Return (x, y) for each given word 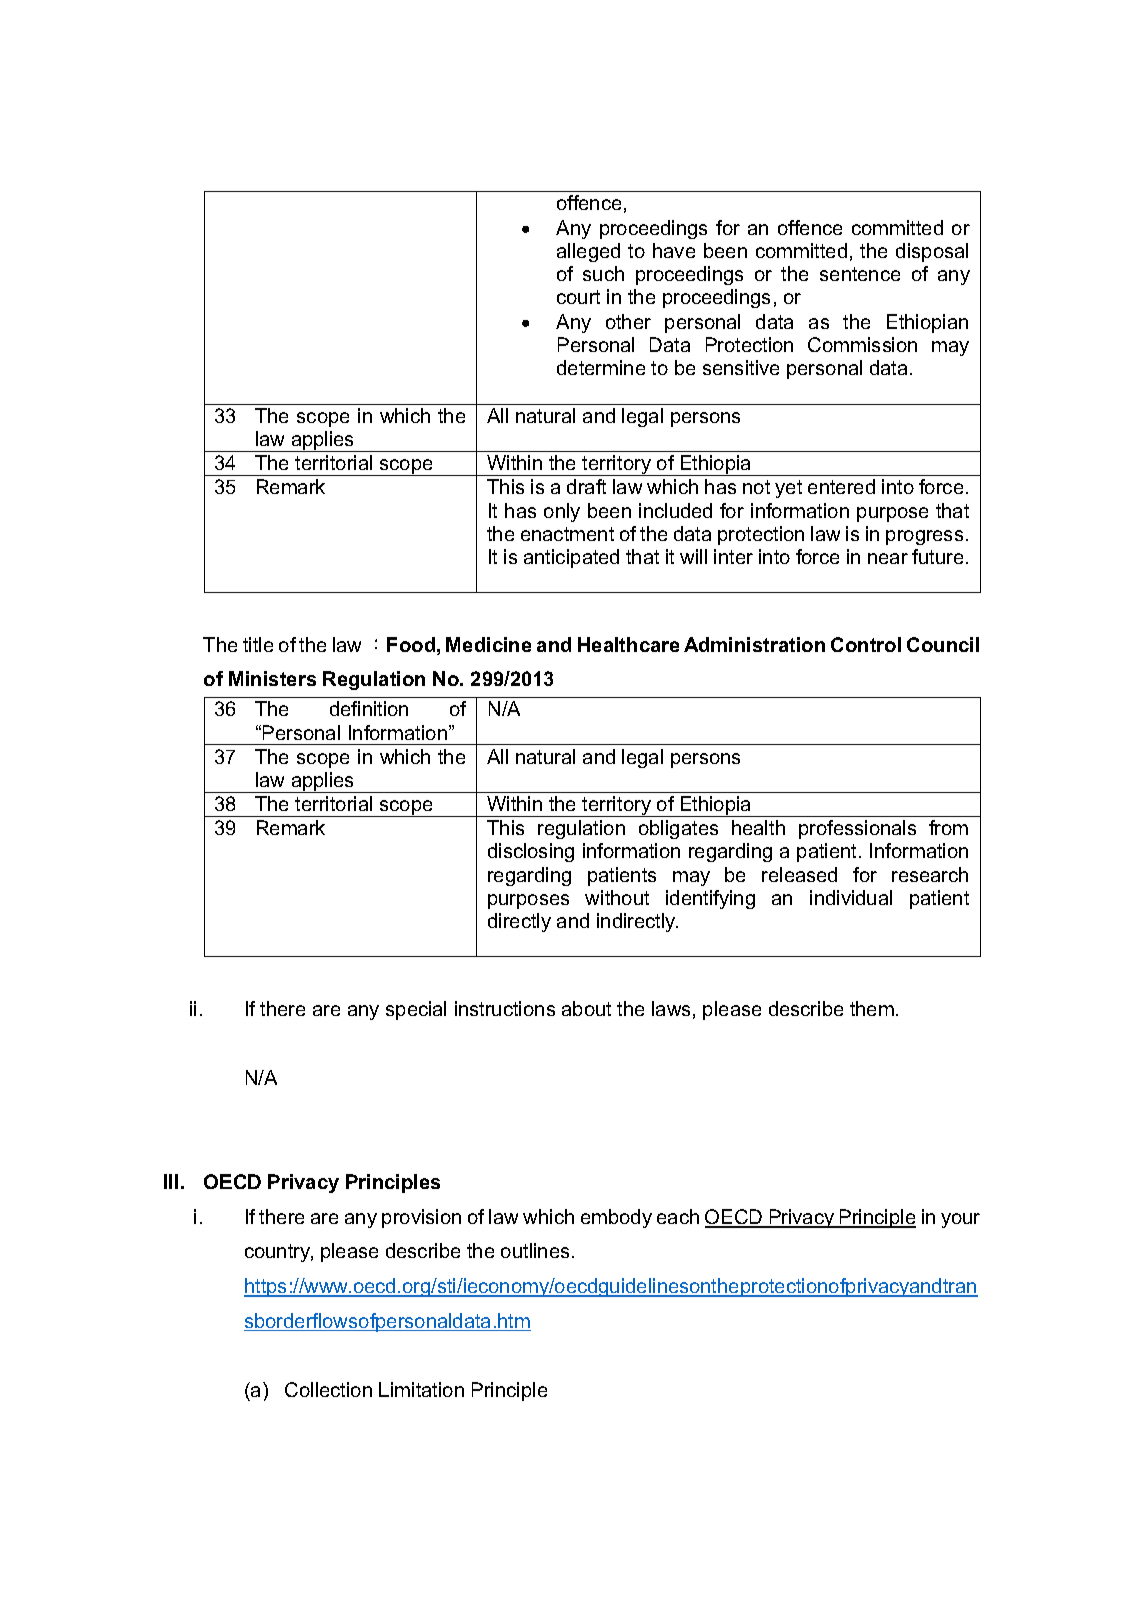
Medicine (488, 644)
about (586, 1008)
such (603, 273)
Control (866, 644)
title (258, 644)
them (872, 1008)
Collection (328, 1389)
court (578, 297)
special (416, 1010)
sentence (860, 274)
